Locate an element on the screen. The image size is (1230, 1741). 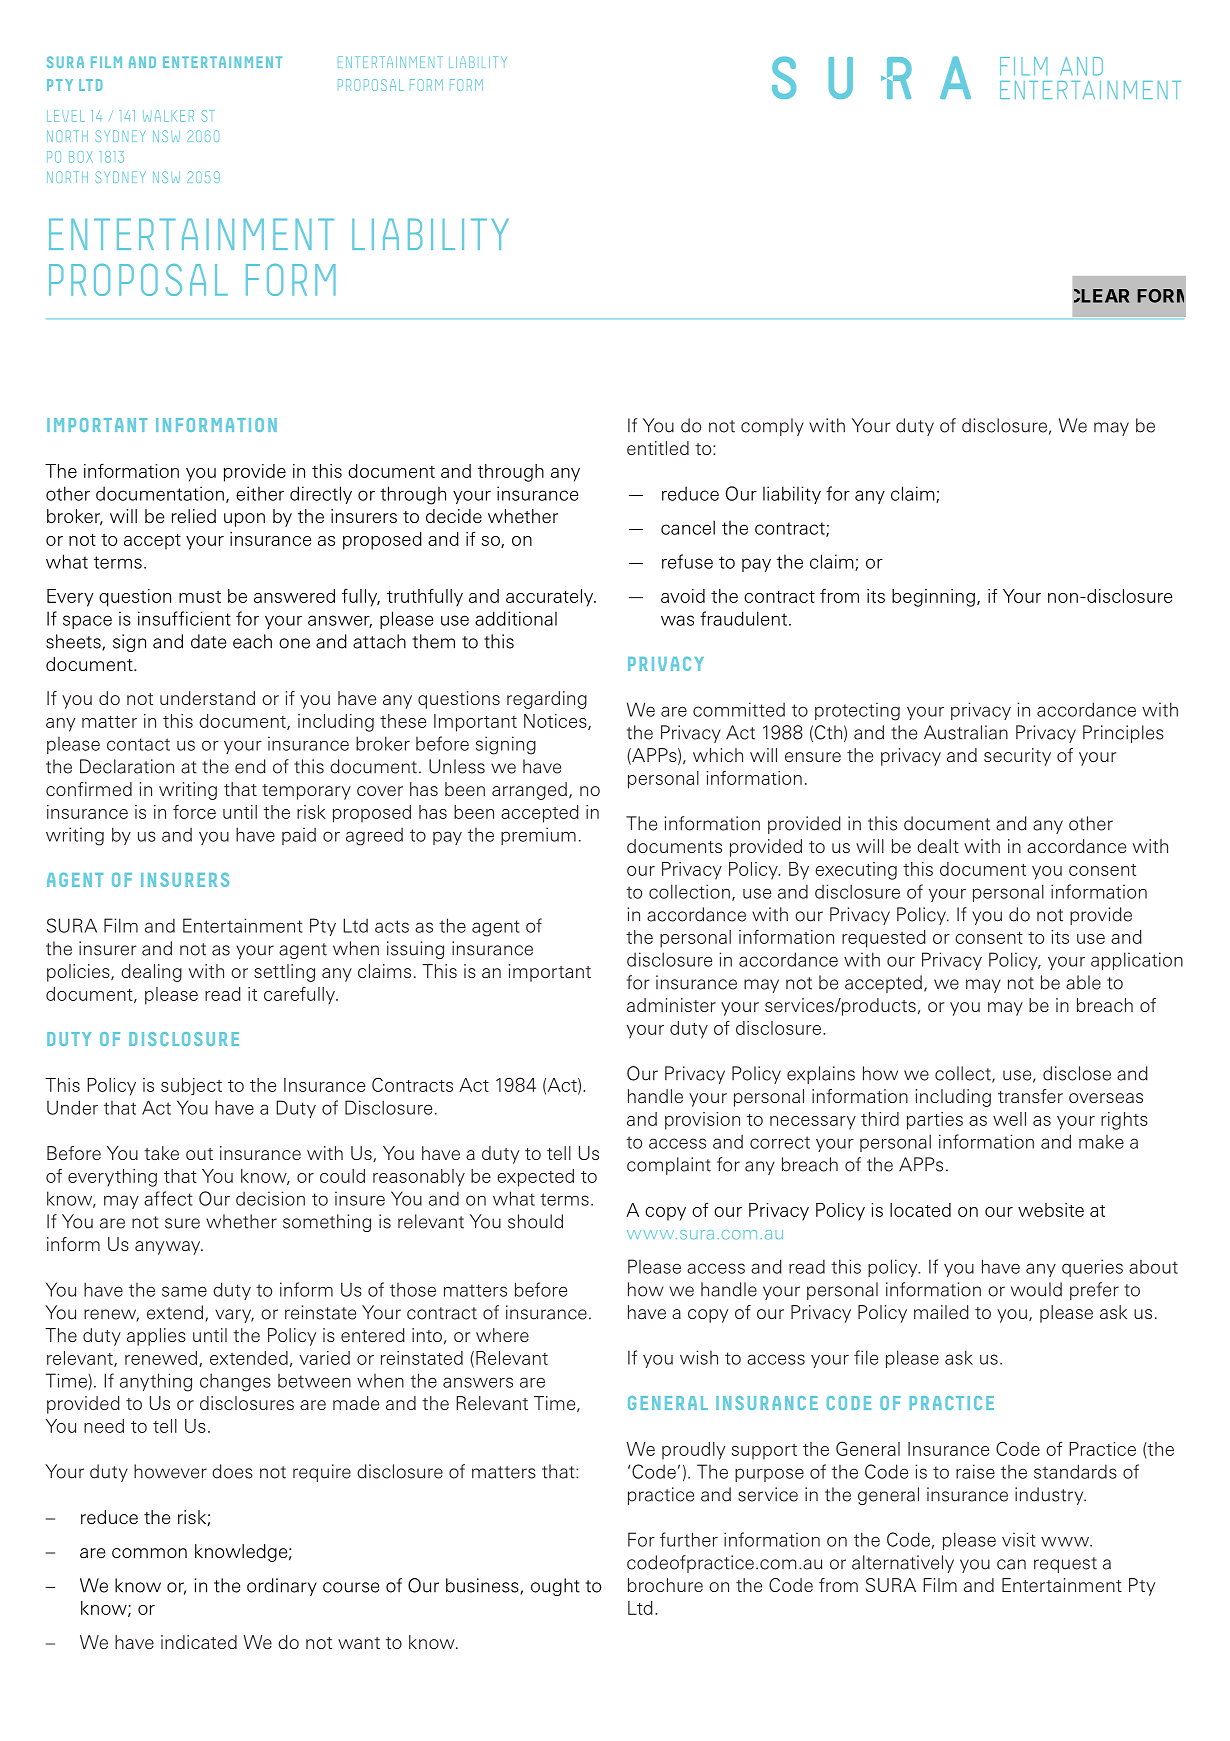
entitled is located at coordinates (658, 448).
